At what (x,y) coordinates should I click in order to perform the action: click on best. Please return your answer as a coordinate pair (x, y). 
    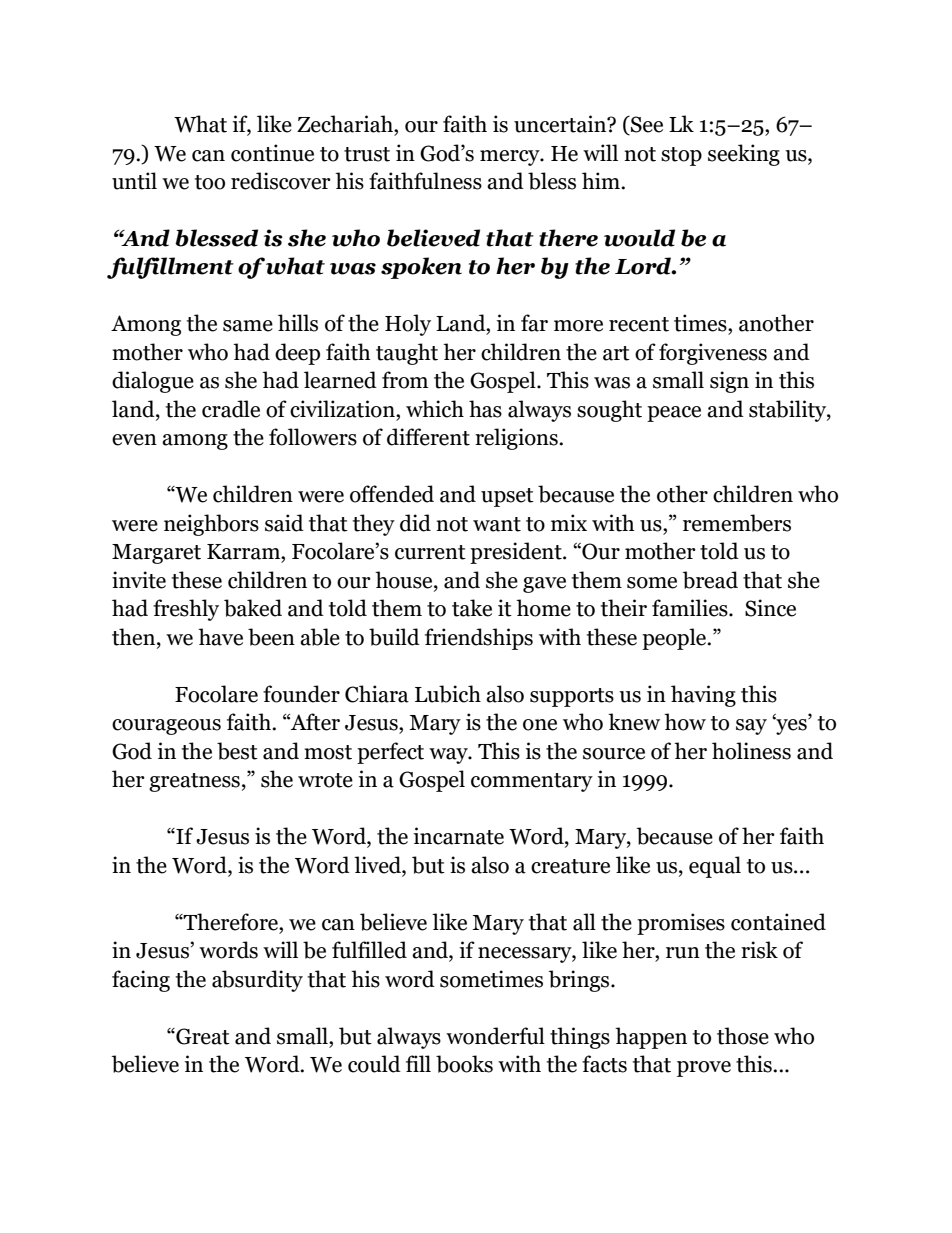
    Looking at the image, I should click on (237, 751).
